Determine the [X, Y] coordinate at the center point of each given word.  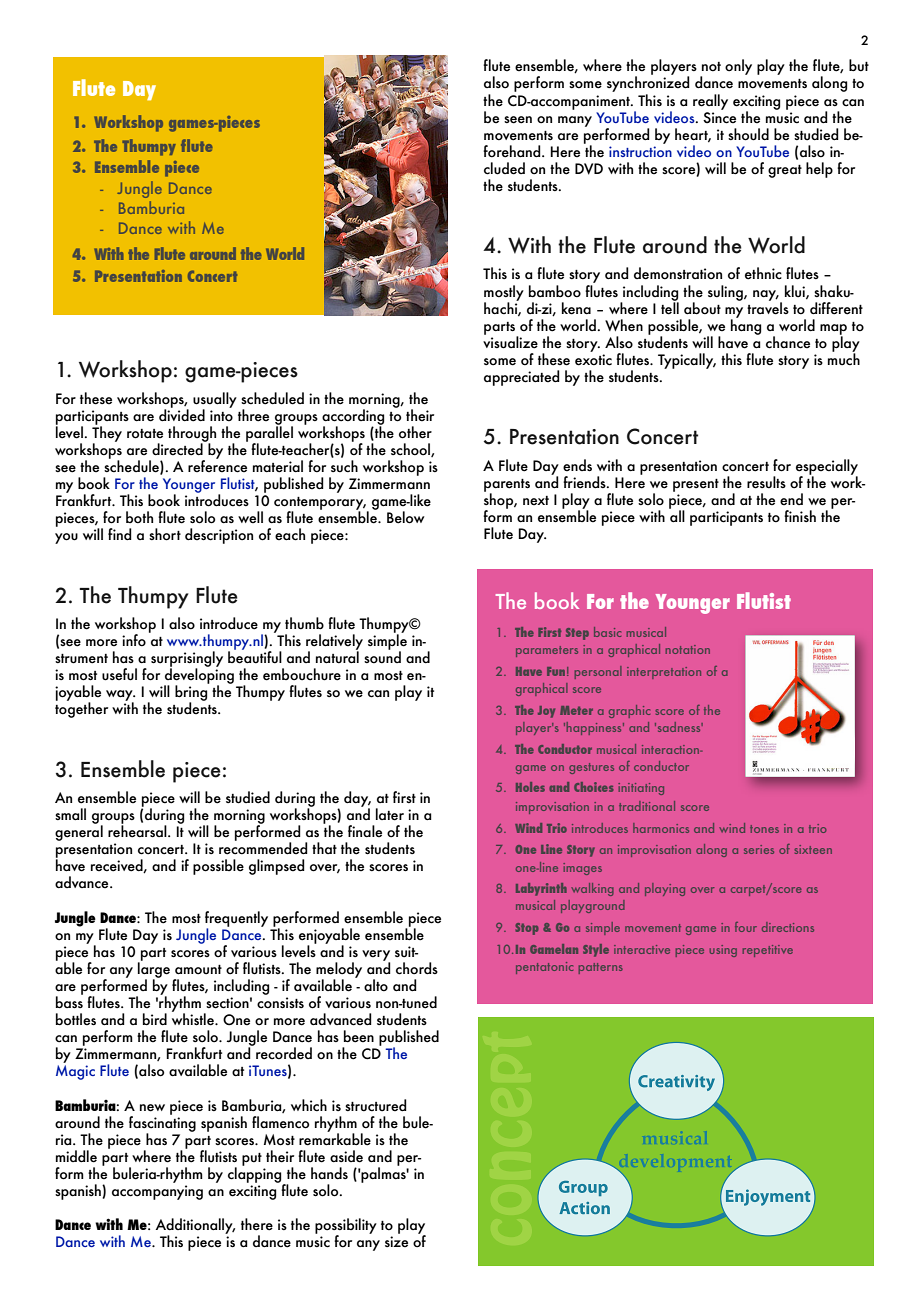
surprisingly [187, 660]
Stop [527, 929]
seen [518, 120]
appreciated [522, 378]
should [748, 134]
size [396, 1241]
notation [688, 649]
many [575, 121]
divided [182, 414]
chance [788, 342]
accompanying [157, 1192]
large [154, 970]
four [746, 927]
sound [382, 656]
